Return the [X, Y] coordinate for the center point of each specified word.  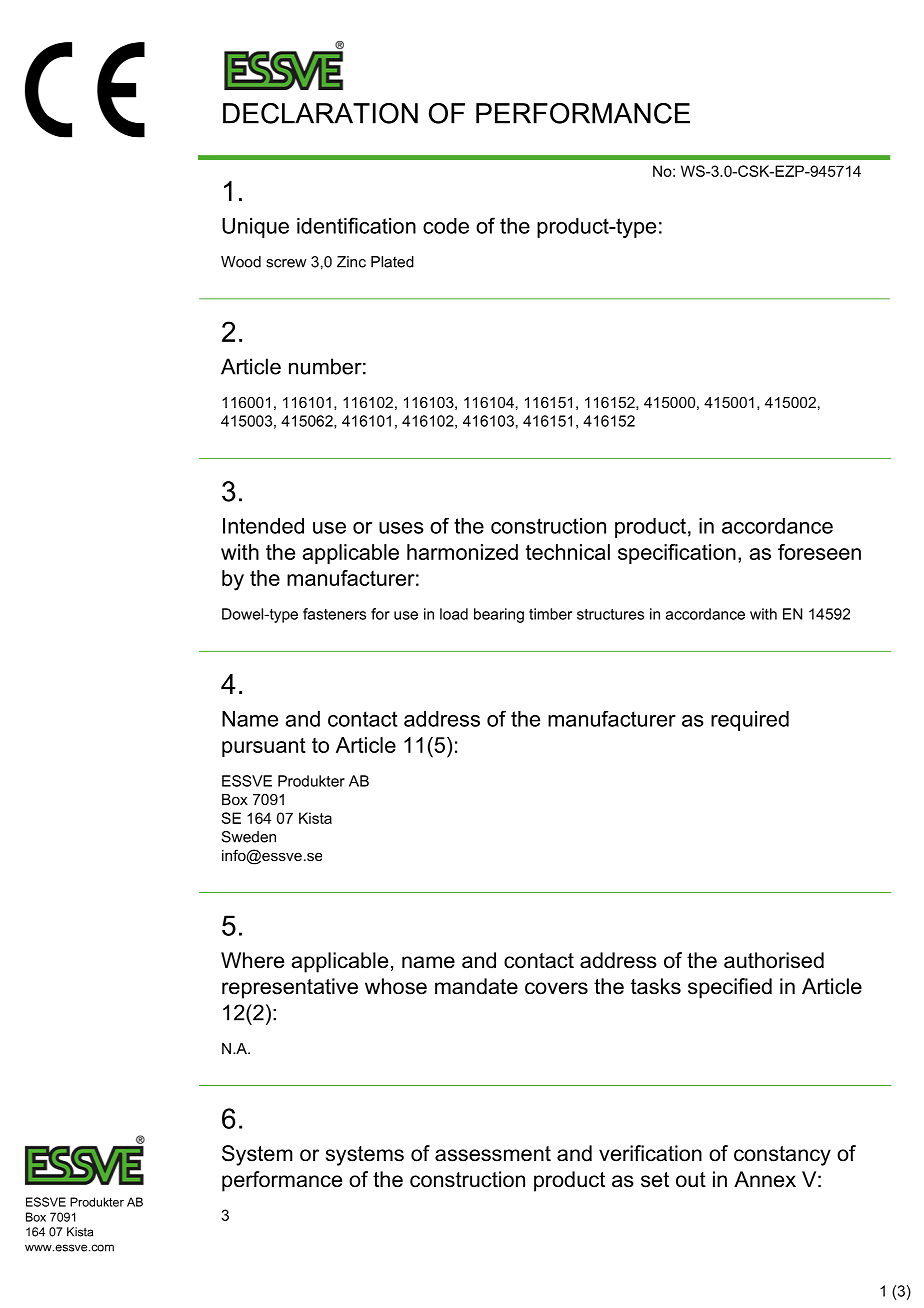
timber [550, 614]
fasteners [334, 614]
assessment [493, 1154]
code [446, 226]
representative [290, 988]
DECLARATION [320, 113]
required [750, 721]
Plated [392, 262]
